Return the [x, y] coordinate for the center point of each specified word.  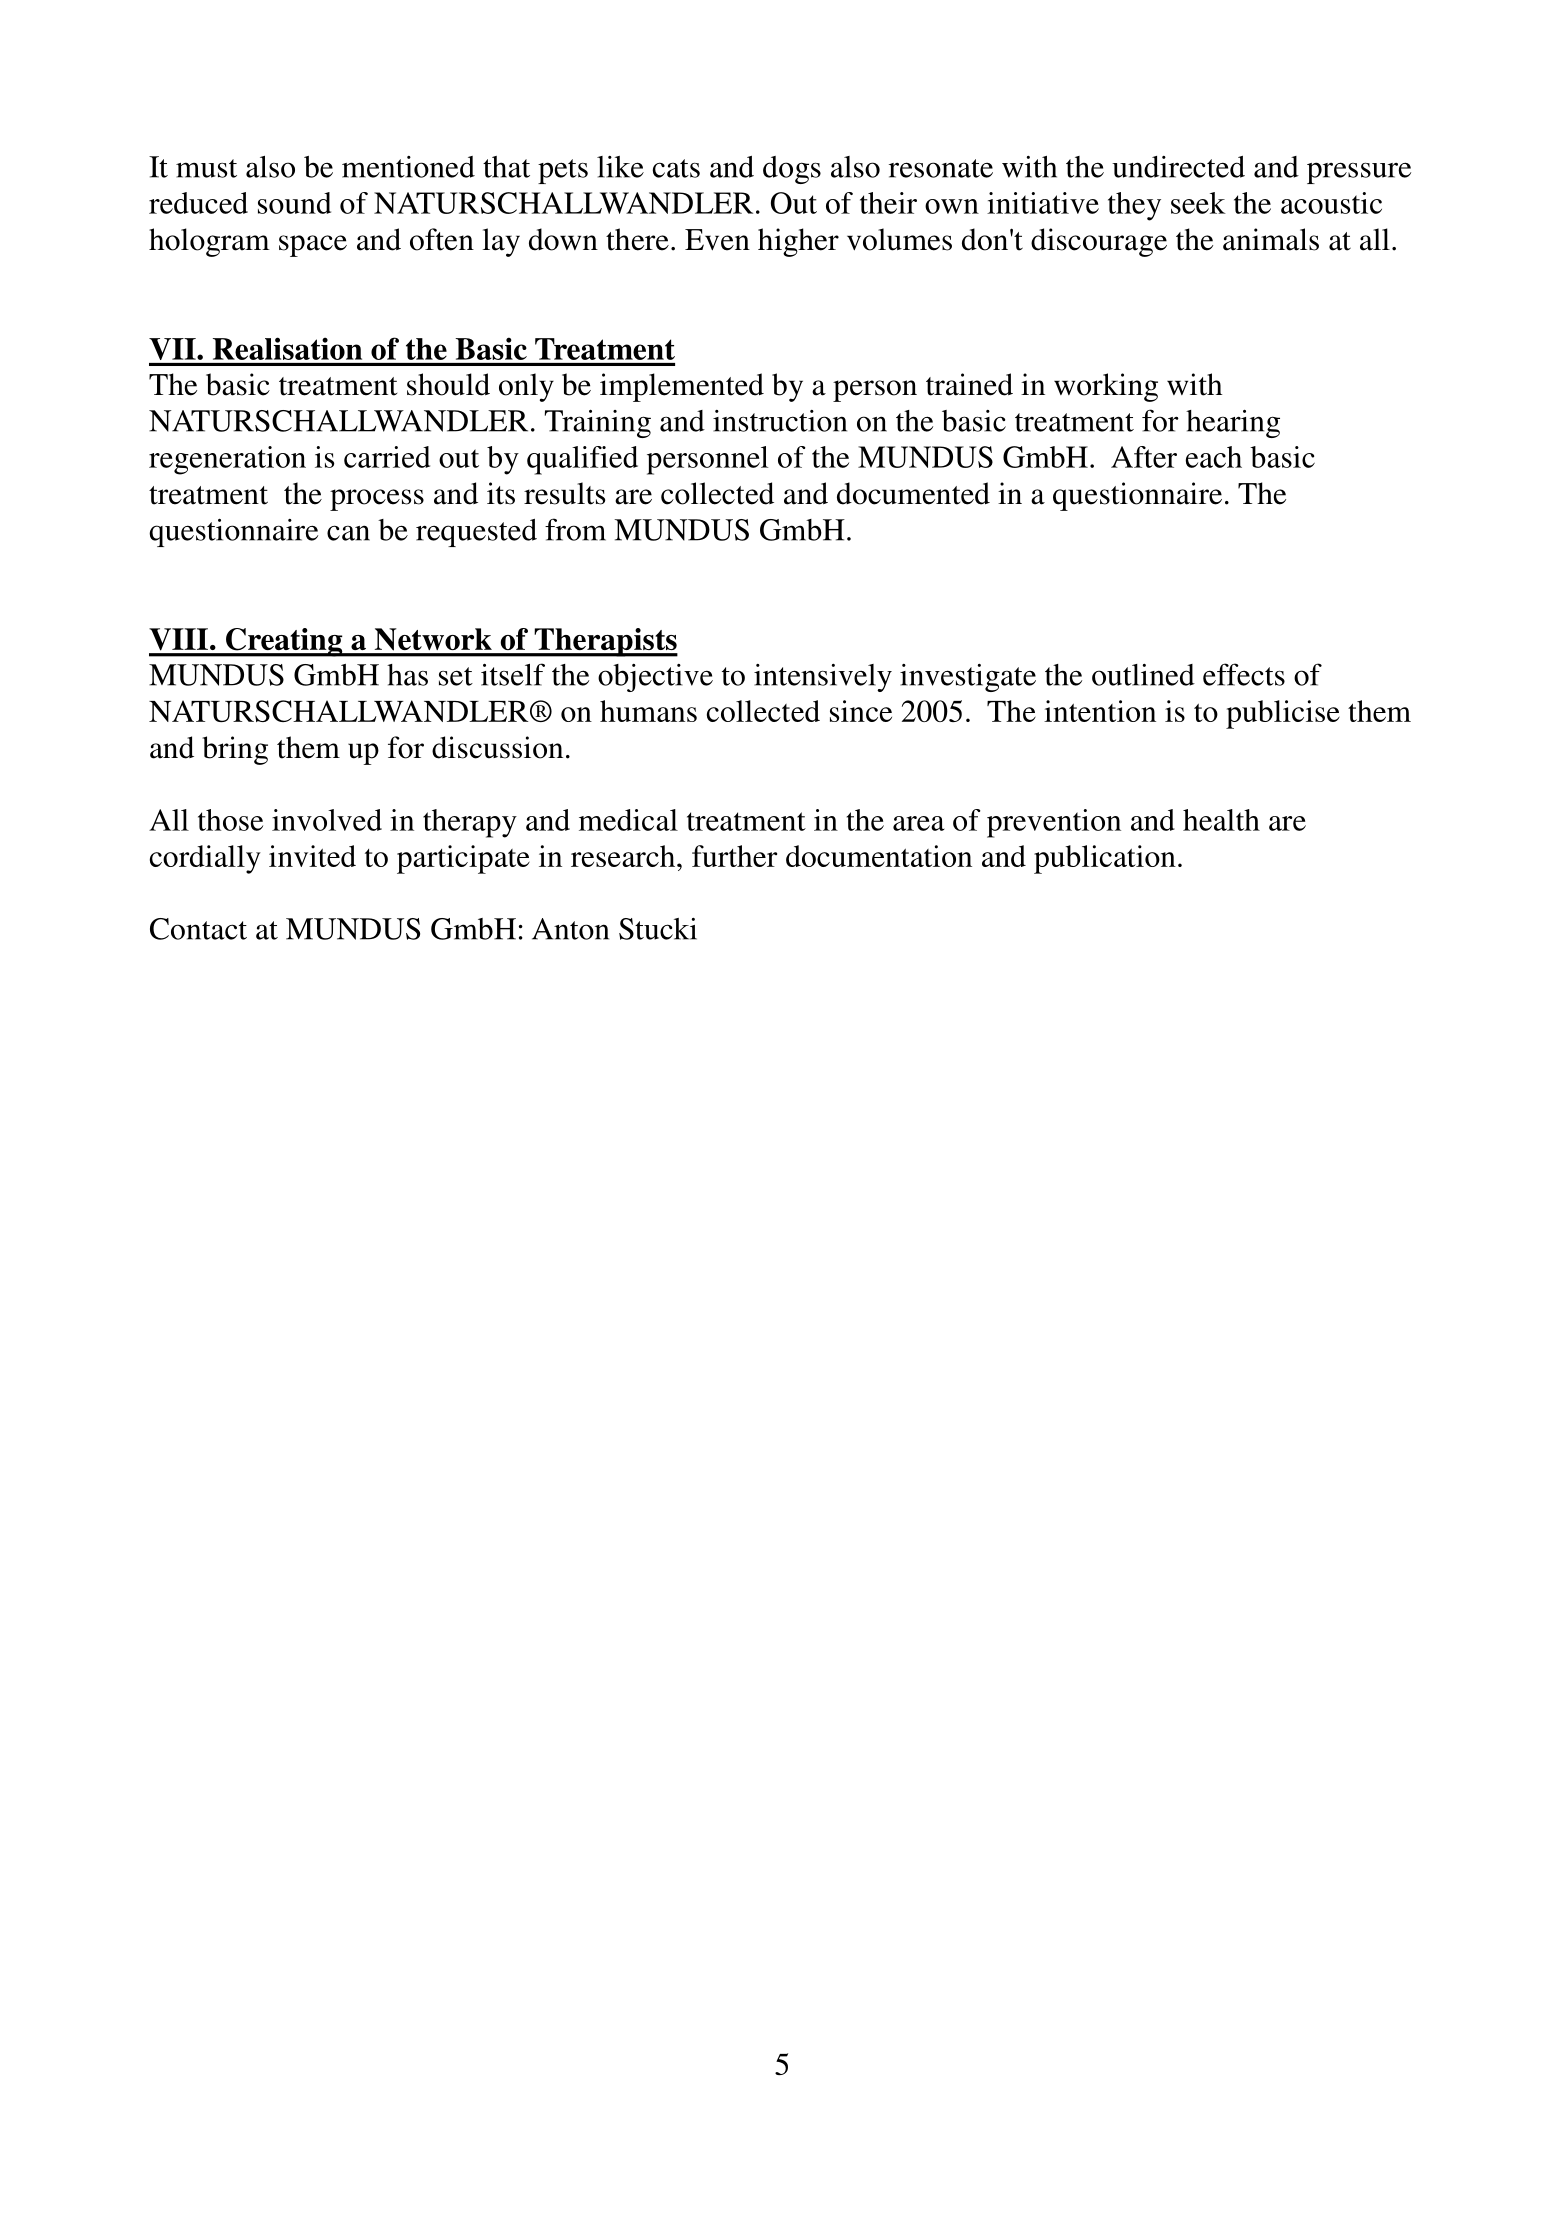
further [734, 856]
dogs [792, 170]
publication [1105, 859]
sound [294, 203]
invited [312, 856]
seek [1198, 203]
